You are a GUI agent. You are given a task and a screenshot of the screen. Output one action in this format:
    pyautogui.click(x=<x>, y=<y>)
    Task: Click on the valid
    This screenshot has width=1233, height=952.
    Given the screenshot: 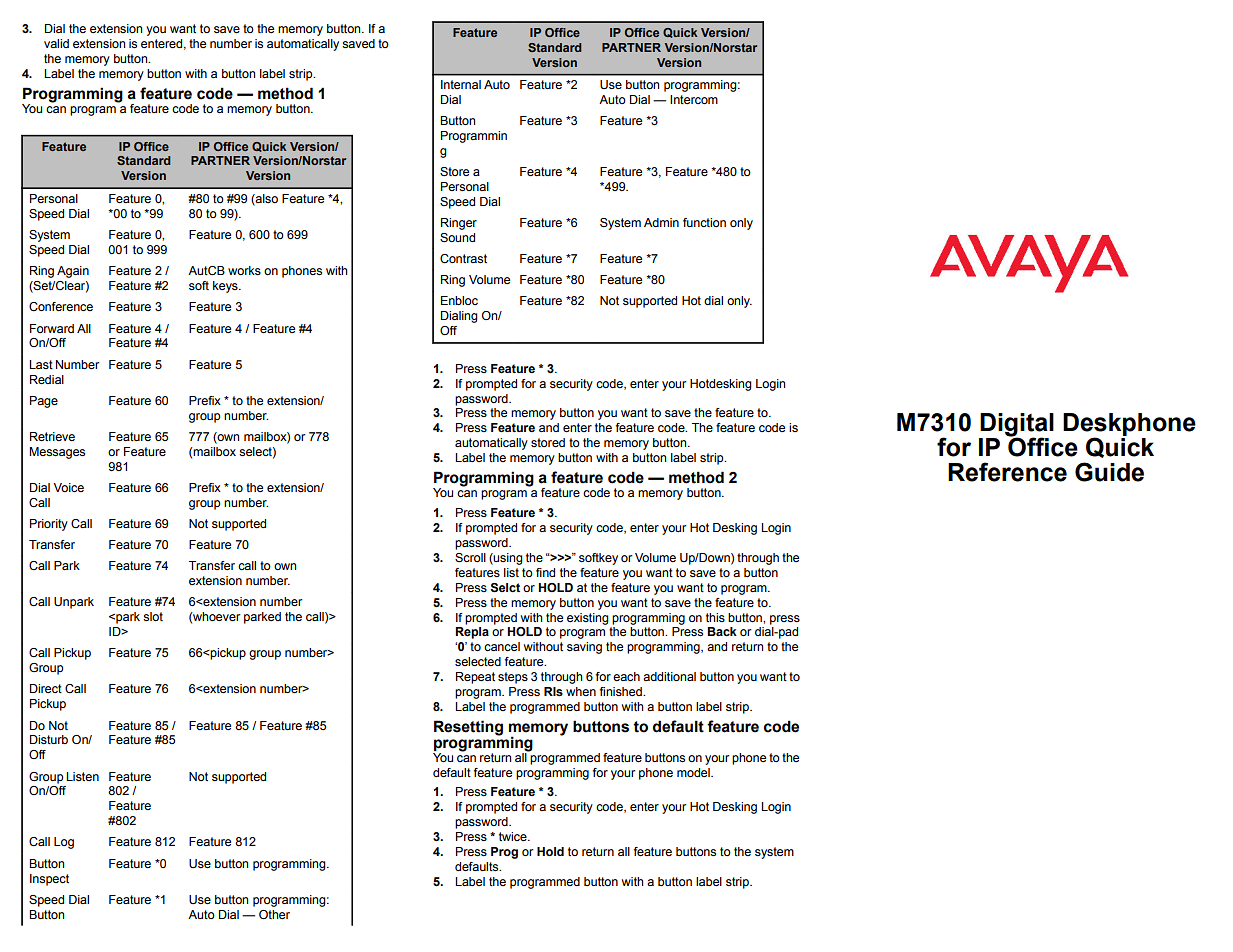 What is the action you would take?
    pyautogui.click(x=56, y=43)
